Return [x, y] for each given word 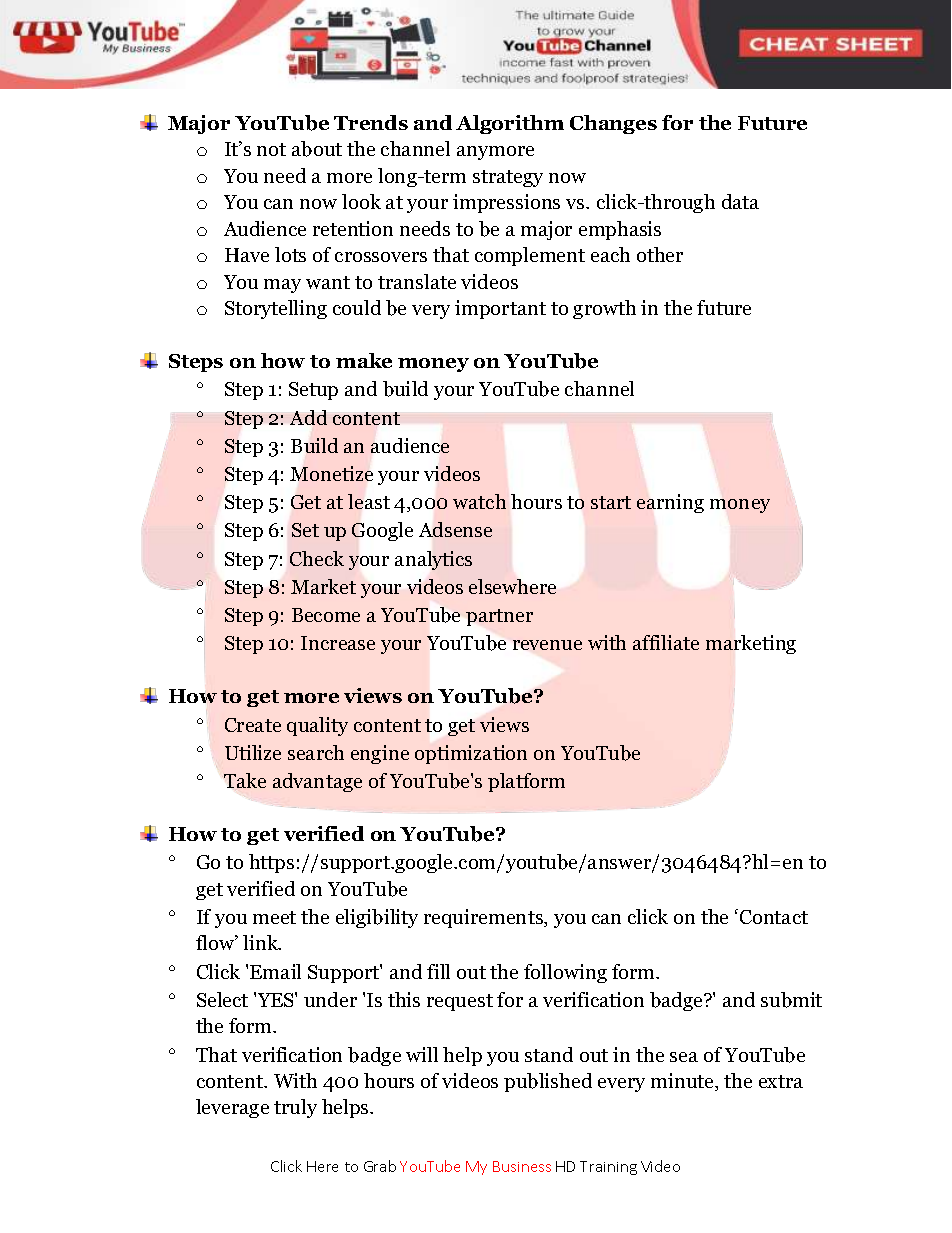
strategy [508, 178]
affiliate [666, 642]
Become [326, 615]
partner [499, 617]
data [740, 201]
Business [522, 1166]
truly [295, 1108]
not [271, 149]
